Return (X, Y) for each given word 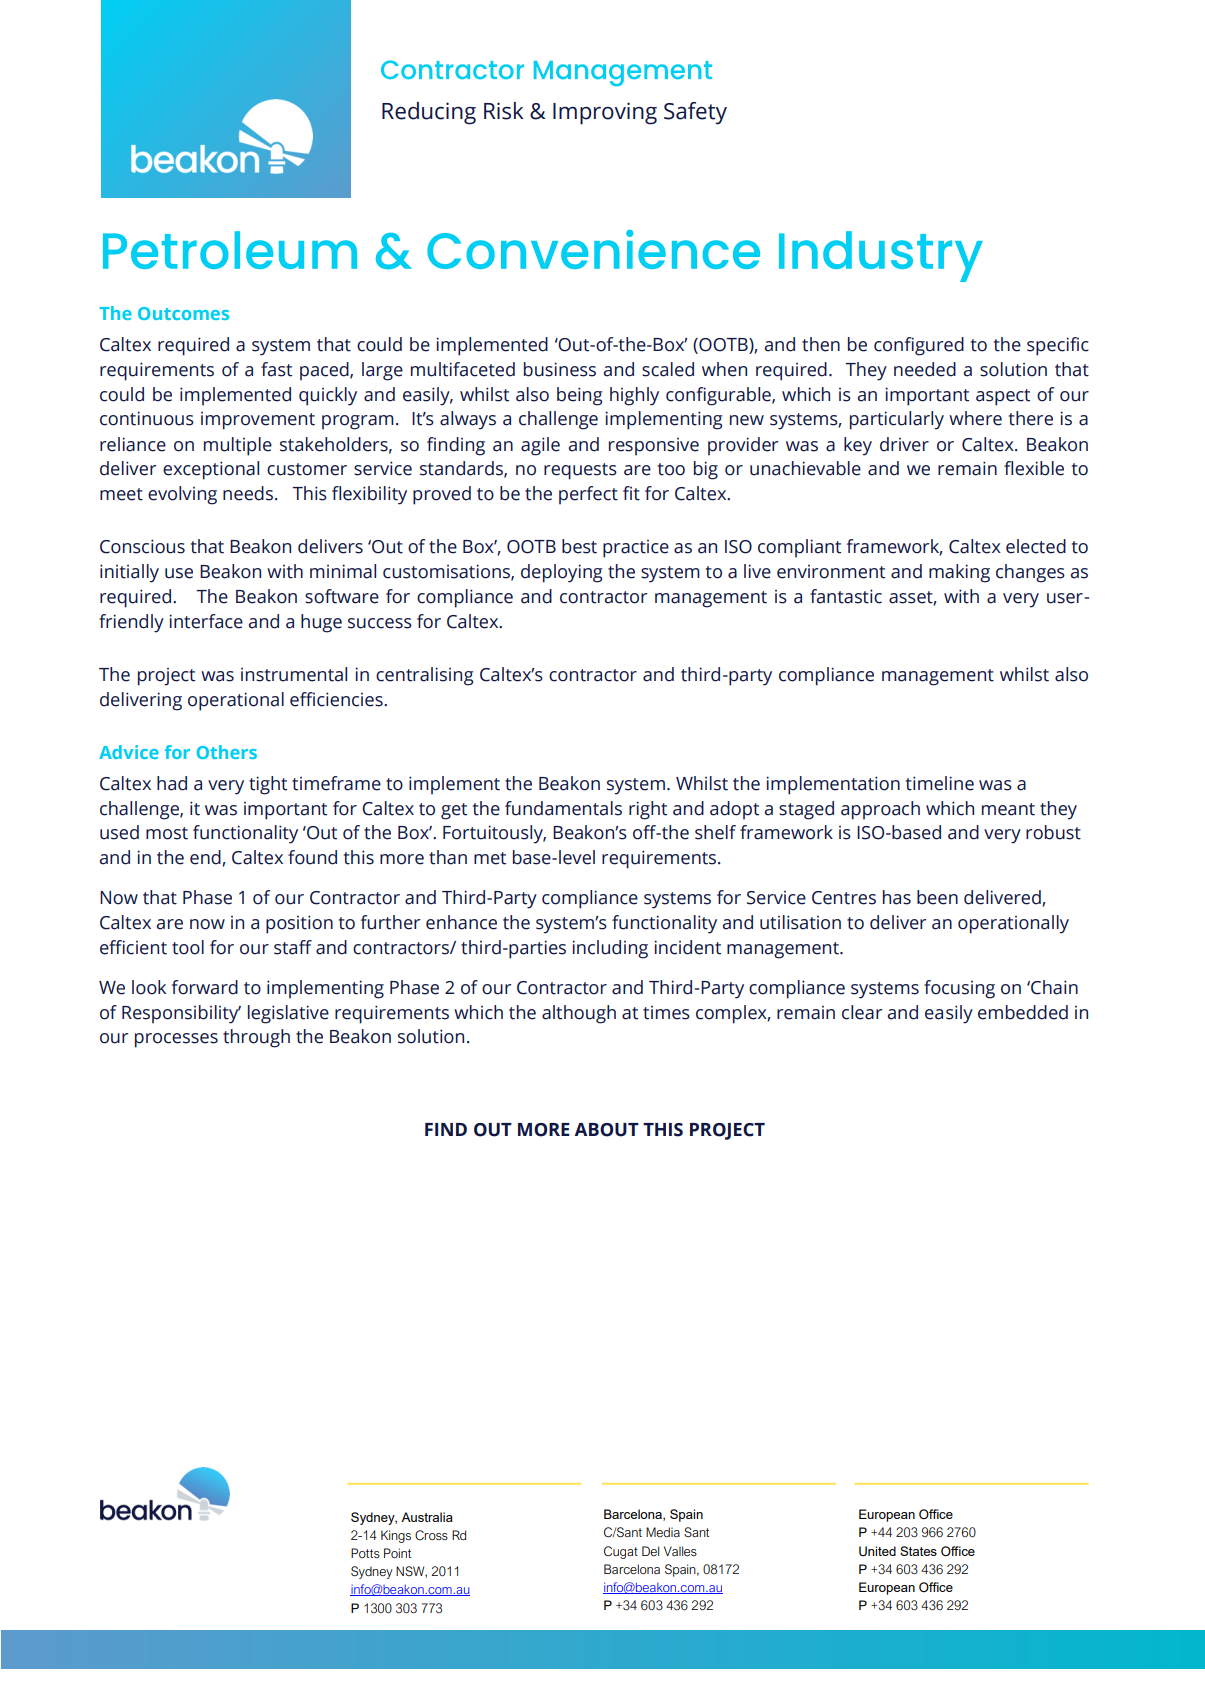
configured (919, 346)
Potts (365, 1553)
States (918, 1551)
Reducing (429, 113)
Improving (605, 113)
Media (663, 1532)
